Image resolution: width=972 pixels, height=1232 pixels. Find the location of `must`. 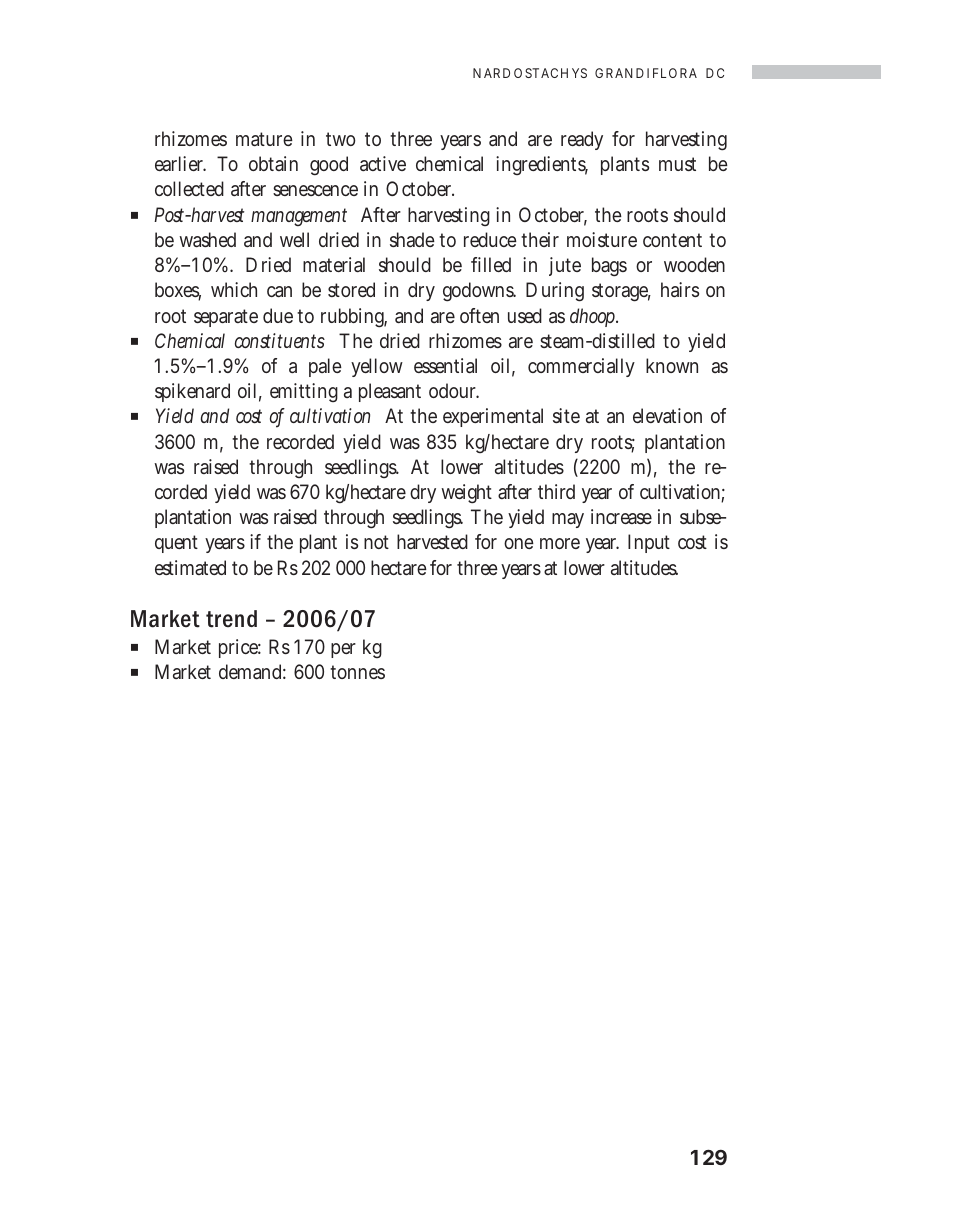

must is located at coordinates (677, 164).
